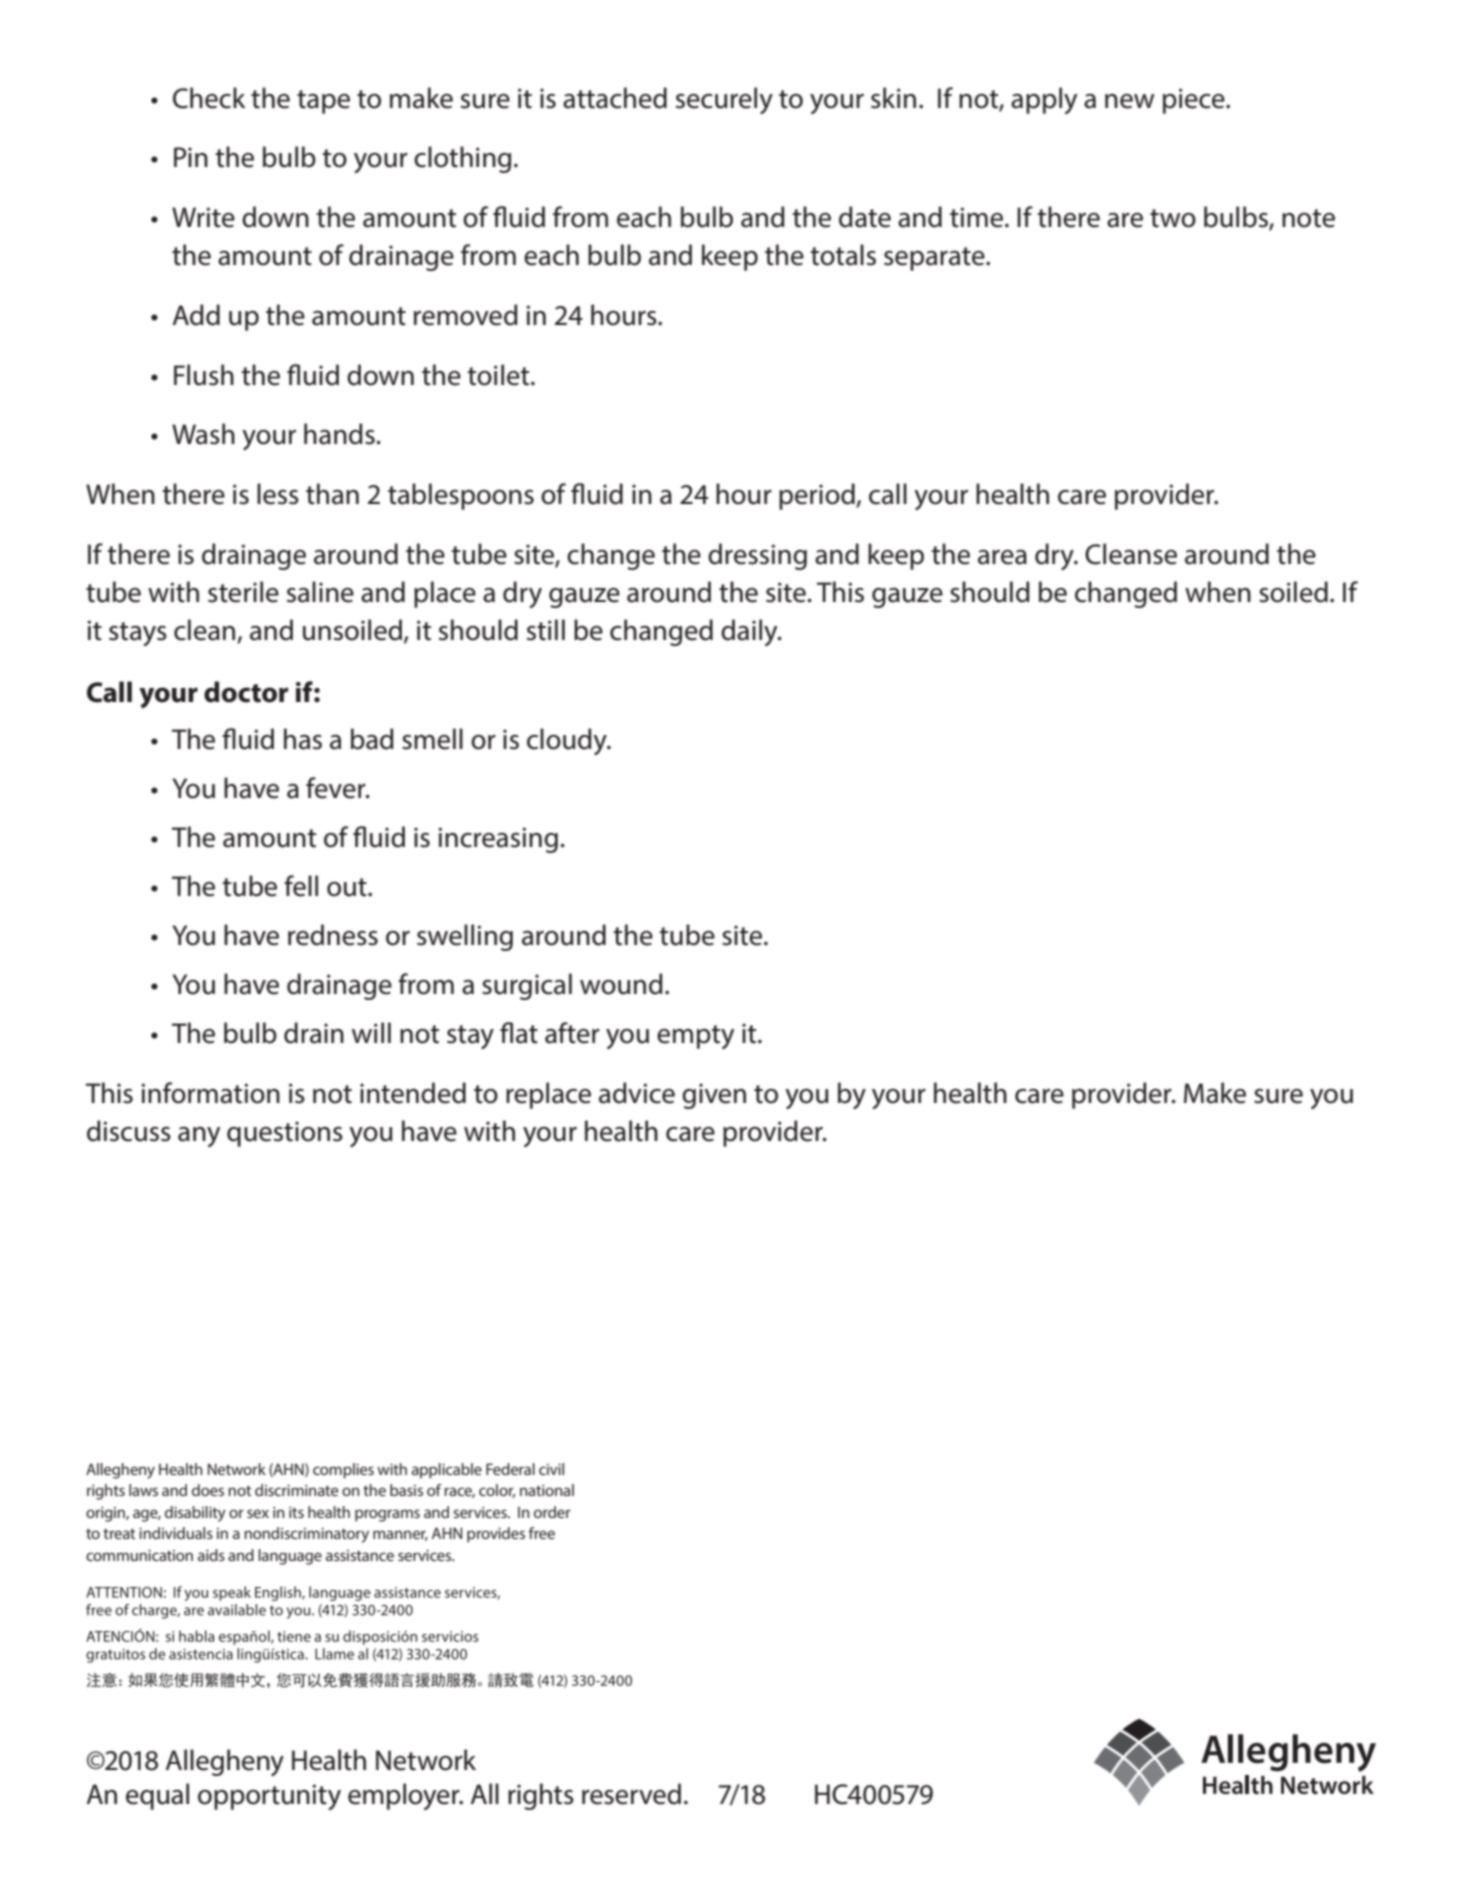  Describe the element at coordinates (1195, 101) in the image. I see `piece` at that location.
